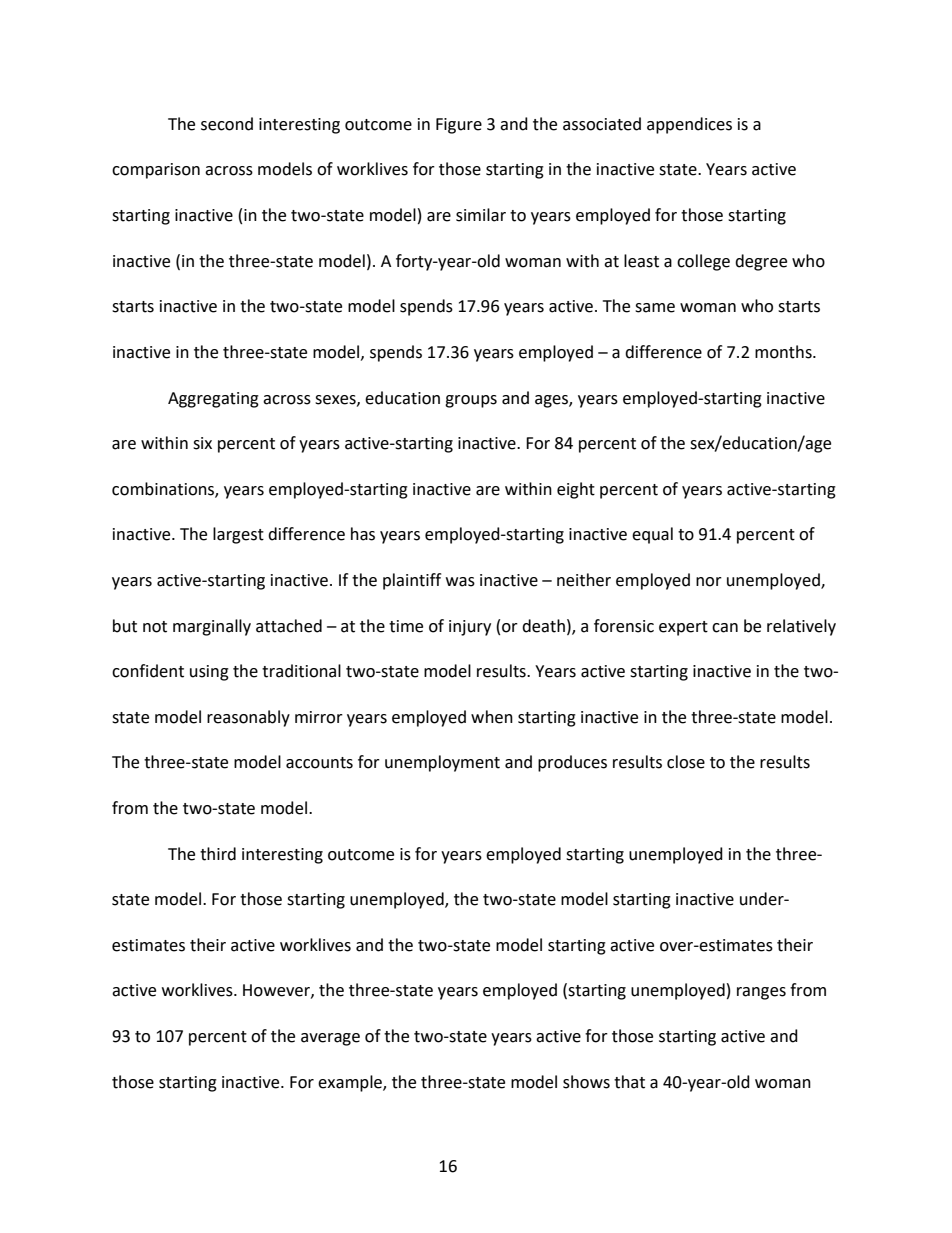 Image resolution: width=952 pixels, height=1233 pixels. Describe the element at coordinates (689, 125) in the screenshot. I see `appendices` at that location.
